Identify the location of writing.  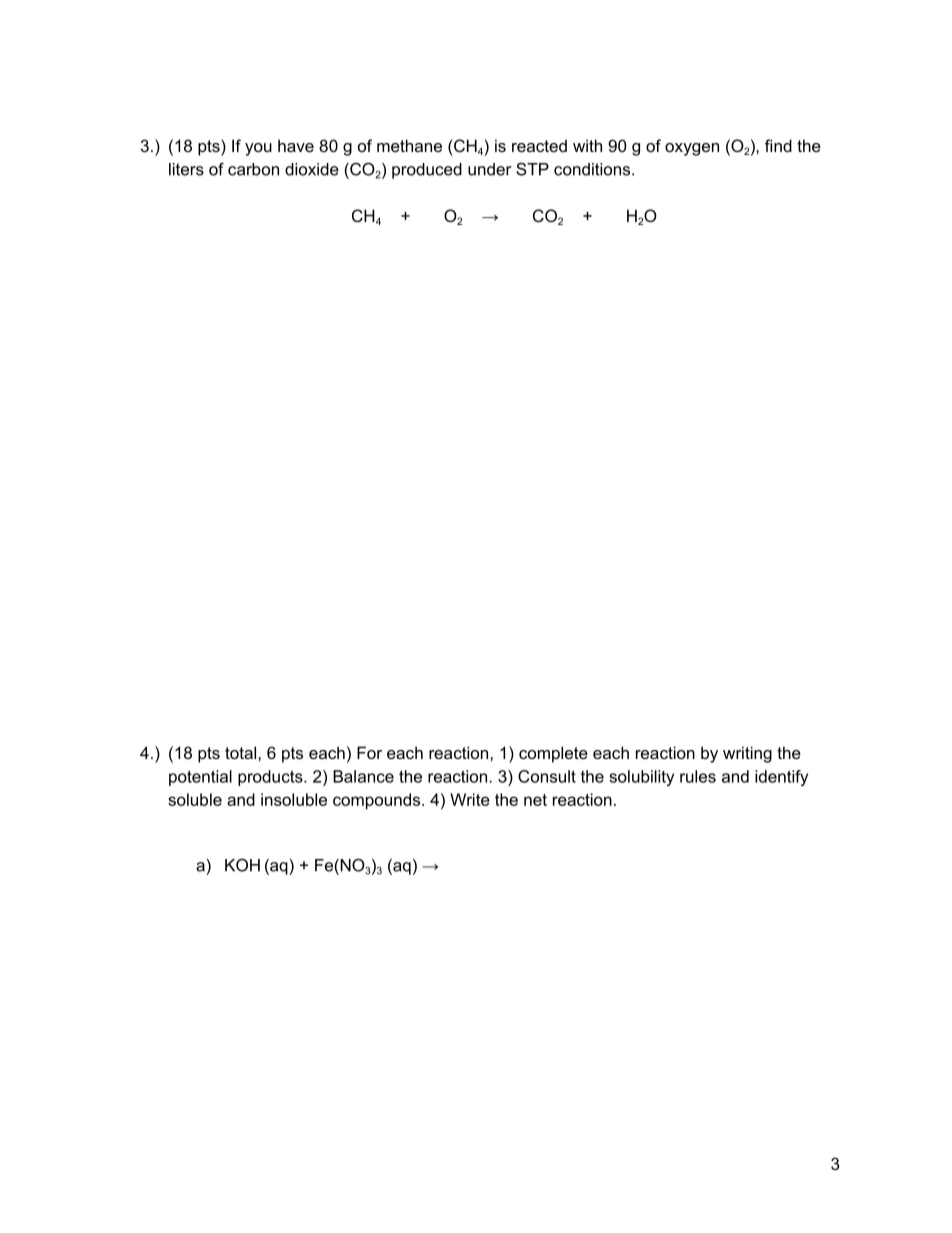
(747, 754).
